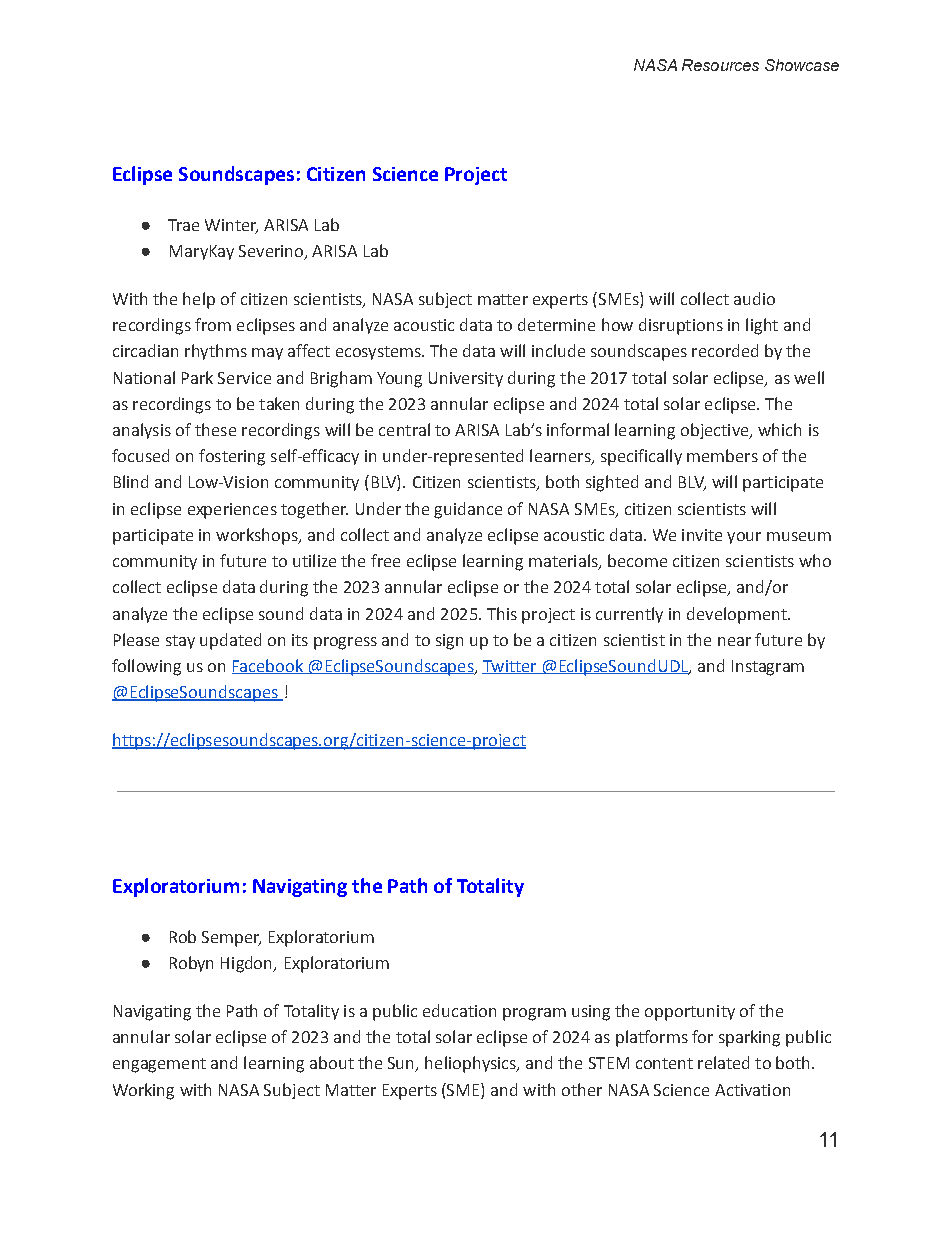  What do you see at coordinates (723, 1062) in the screenshot?
I see `related` at bounding box center [723, 1062].
